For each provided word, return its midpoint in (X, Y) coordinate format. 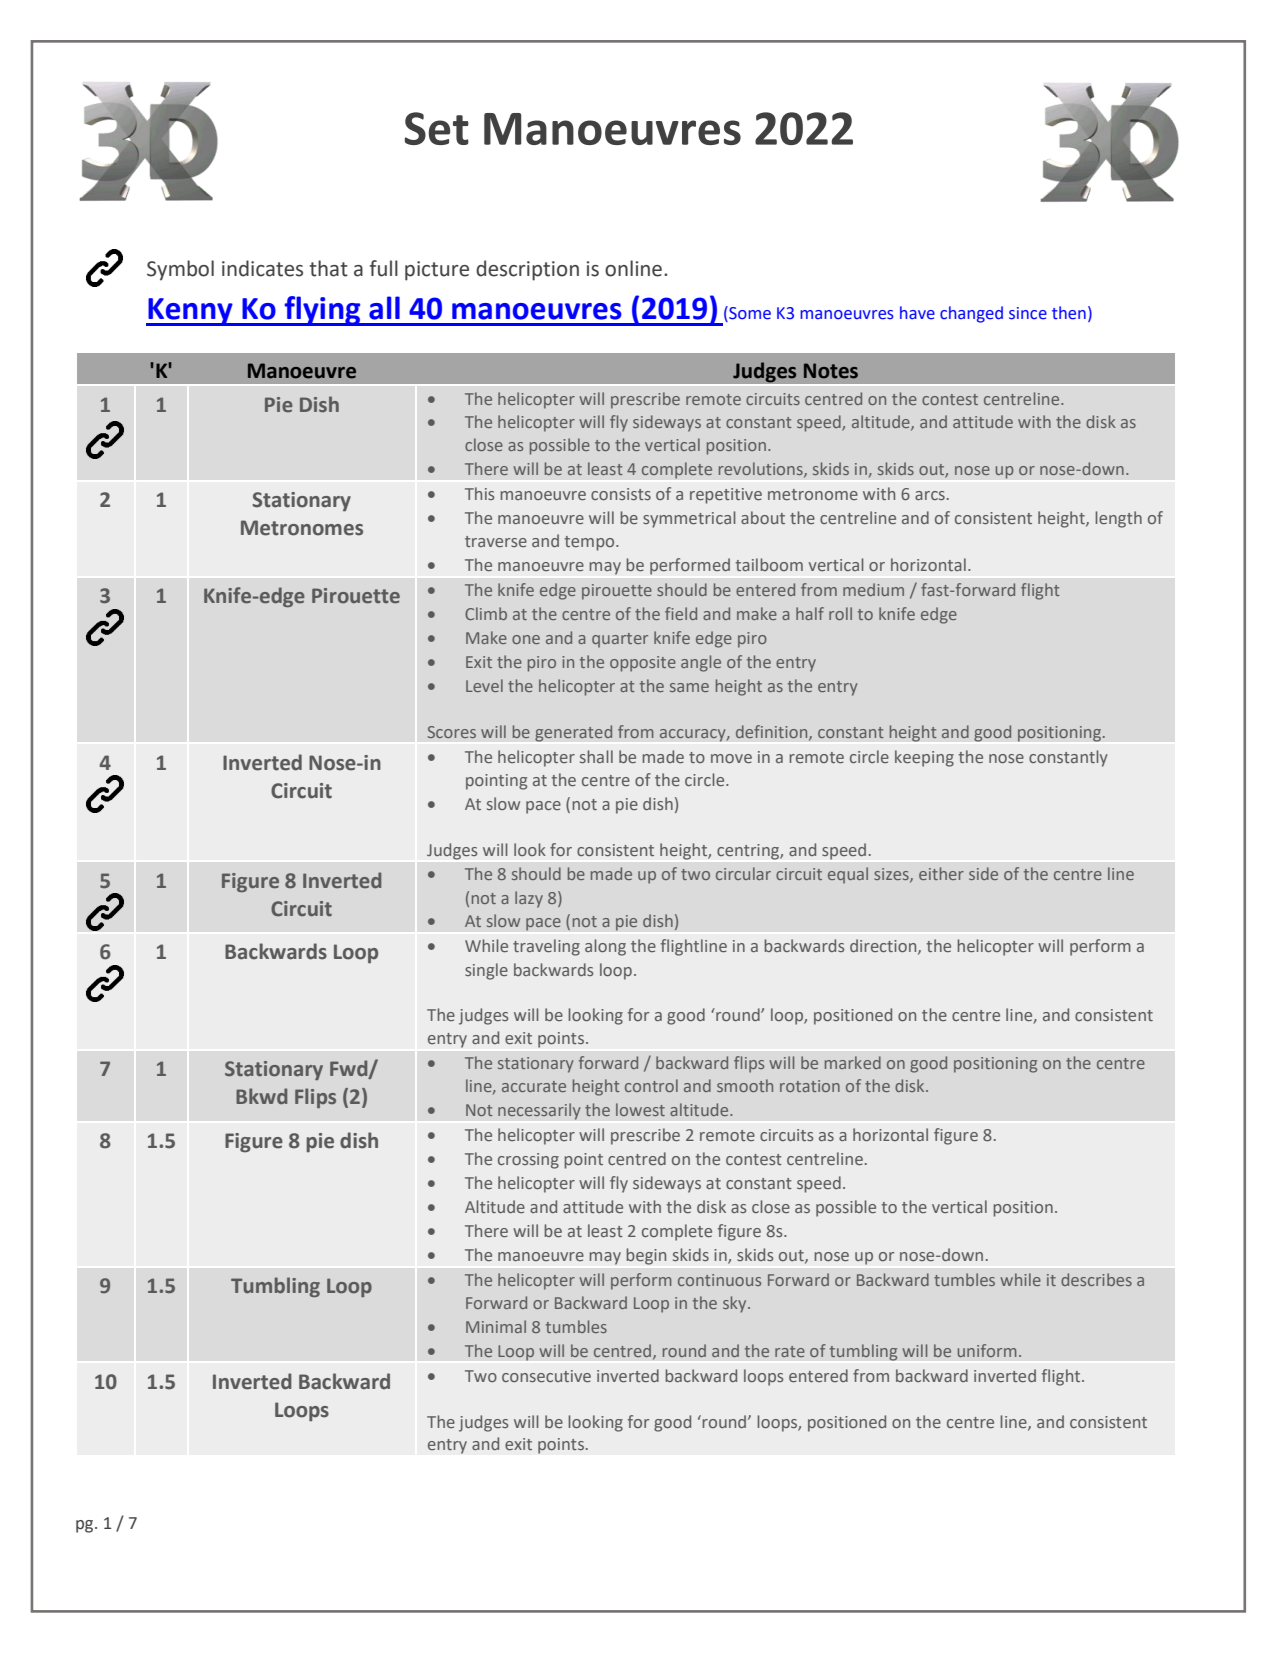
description (527, 270)
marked (853, 1062)
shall (596, 756)
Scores (452, 732)
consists (621, 494)
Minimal (496, 1326)
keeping (924, 758)
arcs (930, 495)
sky (736, 1304)
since (1028, 313)
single (486, 971)
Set (437, 128)
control (651, 1085)
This (479, 493)
